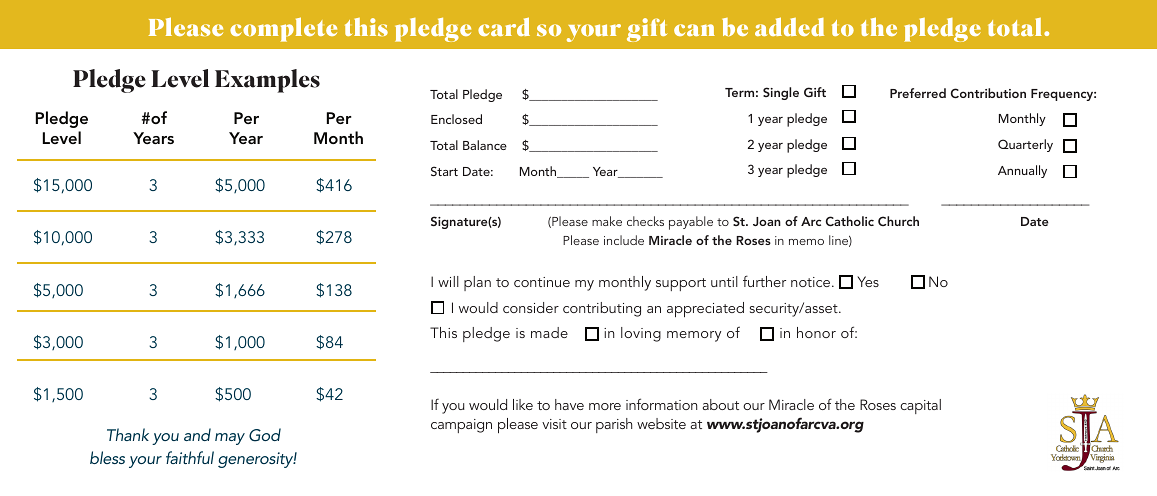  What do you see at coordinates (504, 26) in the screenshot?
I see `card` at bounding box center [504, 26].
